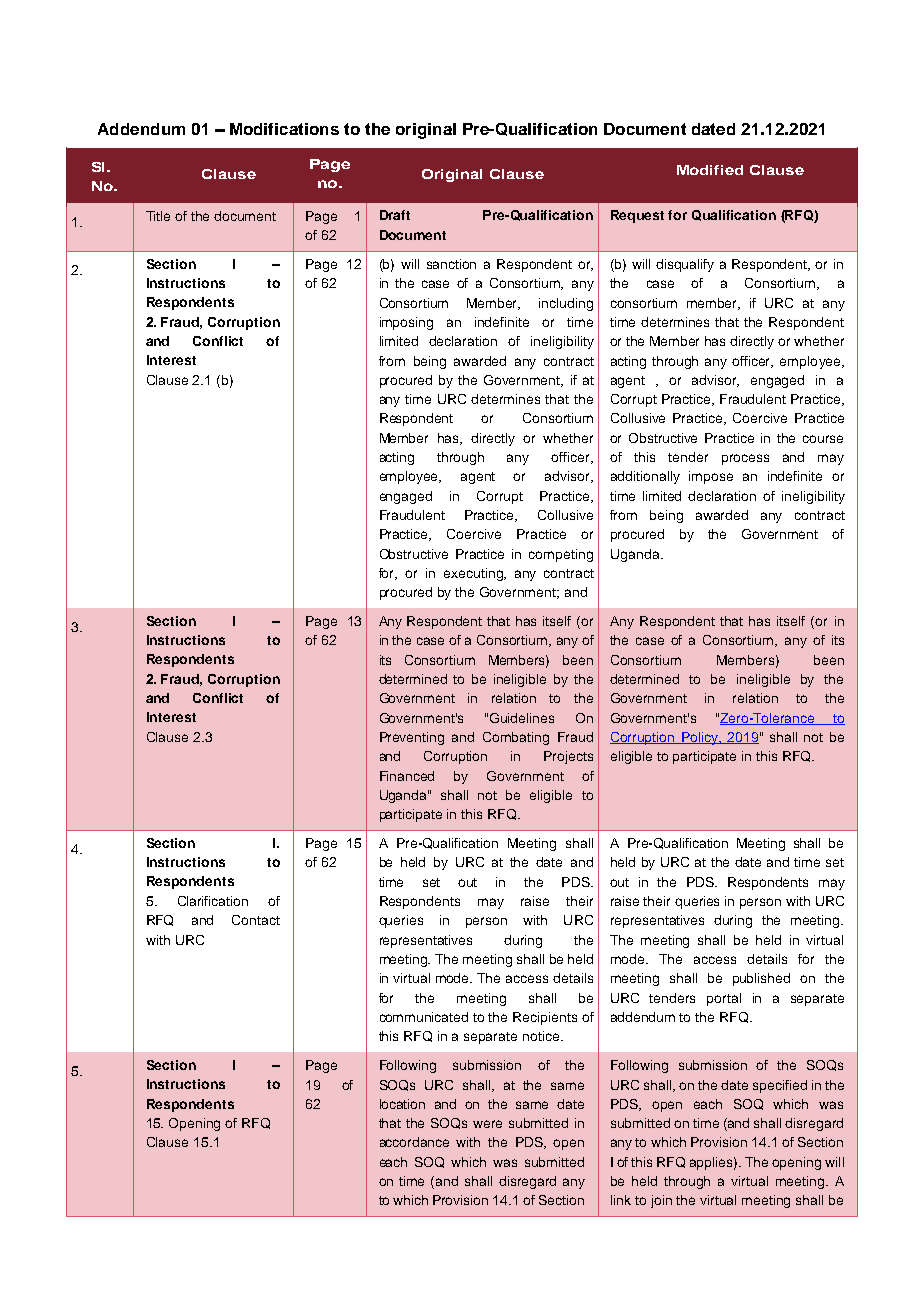  What do you see at coordinates (568, 757) in the screenshot?
I see `Projects` at bounding box center [568, 757].
